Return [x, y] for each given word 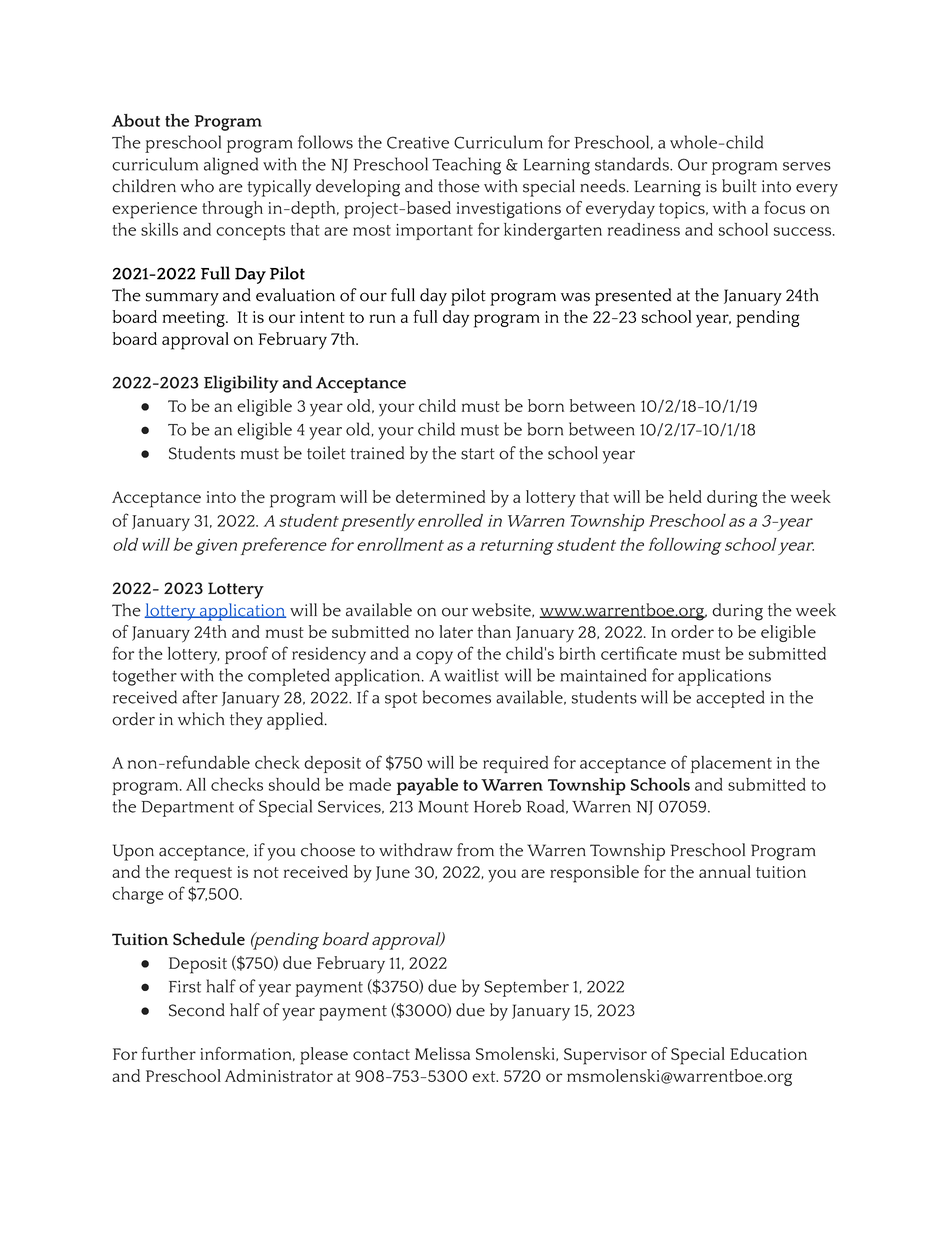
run [382, 318]
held [685, 496]
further [168, 1053]
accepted [730, 699]
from [475, 850]
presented [633, 297]
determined [440, 496]
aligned [231, 166]
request [203, 875]
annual [725, 871]
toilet [326, 453]
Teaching [466, 166]
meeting [194, 319]
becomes [457, 697]
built [739, 186]
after [200, 697]
